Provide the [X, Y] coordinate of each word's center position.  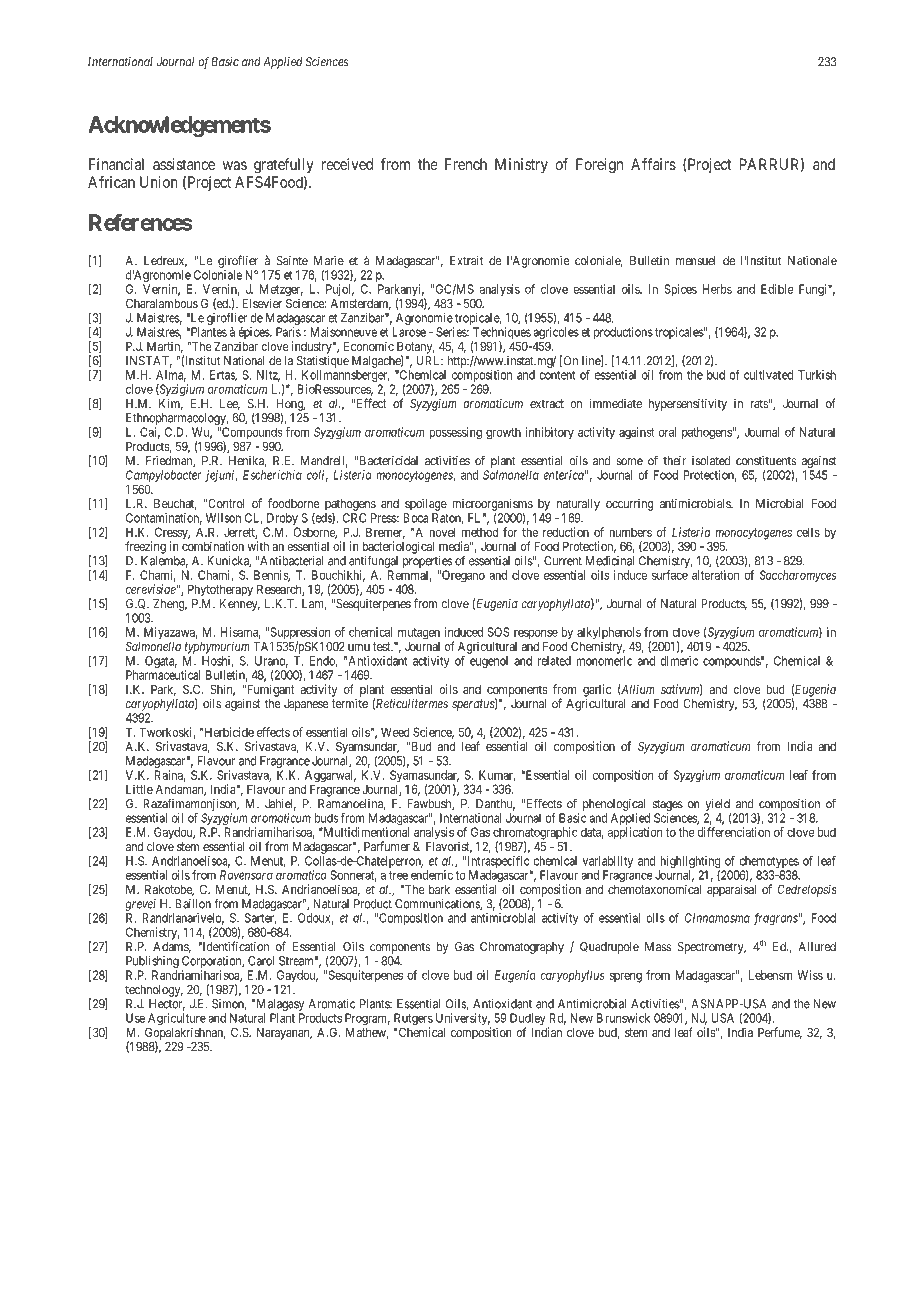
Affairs [653, 164]
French [466, 164]
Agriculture [177, 1020]
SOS [499, 632]
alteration [715, 575]
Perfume [780, 1033]
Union [159, 182]
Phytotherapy [220, 590]
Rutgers [413, 1020]
